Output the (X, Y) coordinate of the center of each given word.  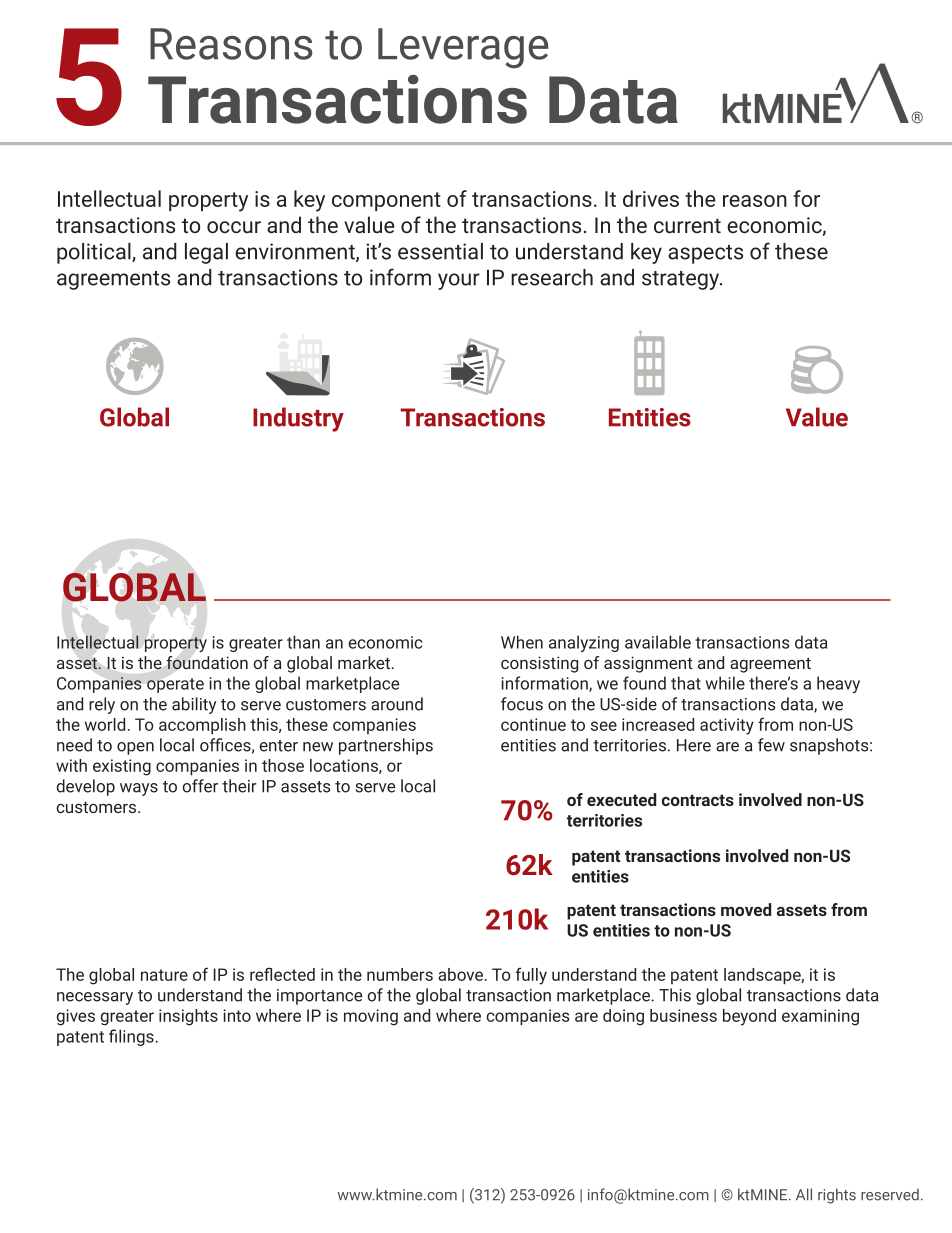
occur (234, 227)
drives (651, 198)
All (804, 1194)
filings (132, 1037)
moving (371, 1017)
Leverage (463, 48)
